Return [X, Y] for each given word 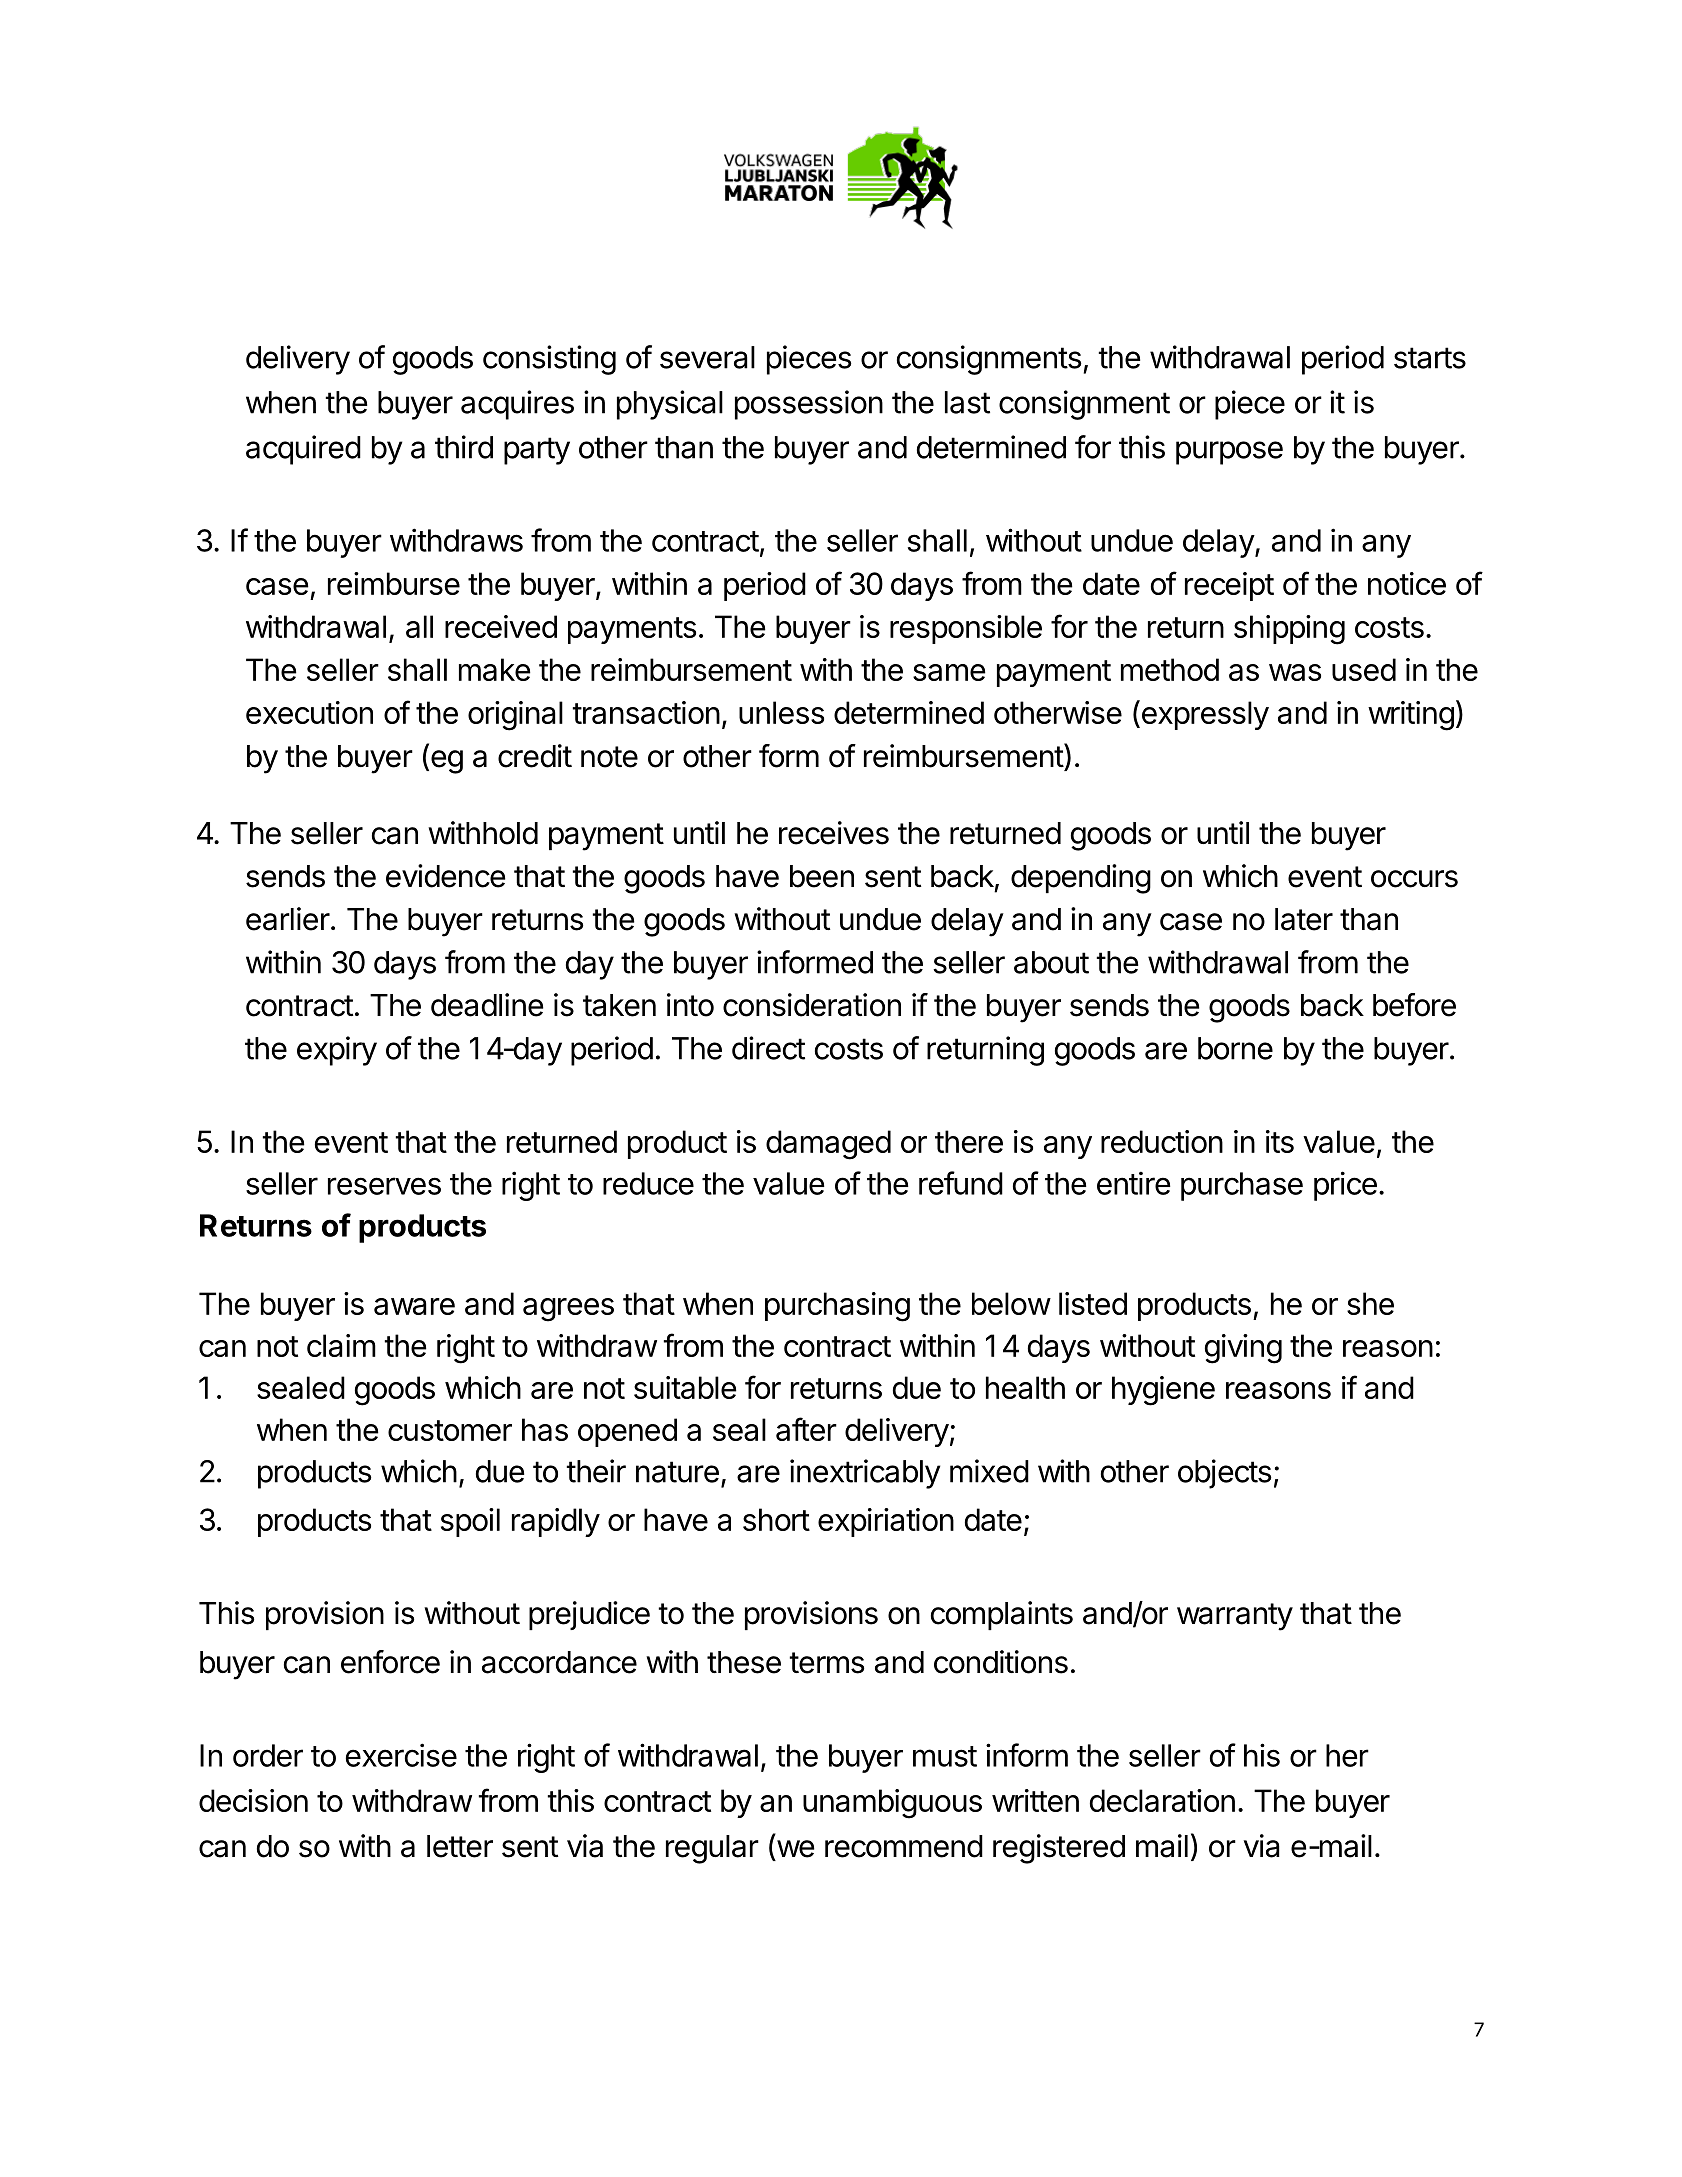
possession [809, 405]
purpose [1229, 453]
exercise [401, 1755]
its [1280, 1141]
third [464, 447]
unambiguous [892, 1804]
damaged [828, 1145]
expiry [337, 1051]
